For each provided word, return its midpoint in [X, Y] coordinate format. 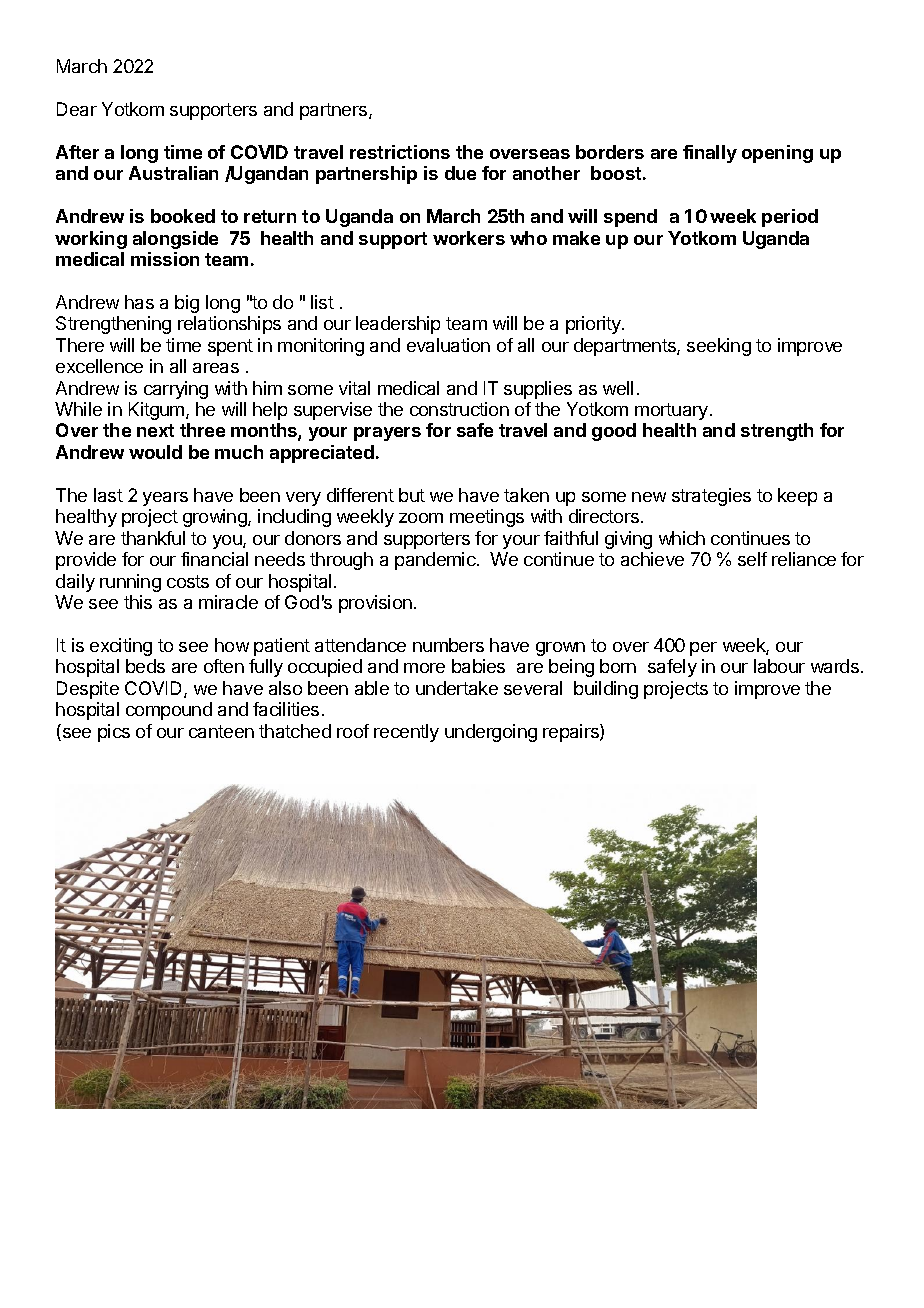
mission [165, 259]
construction [459, 409]
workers [469, 238]
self [752, 559]
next [155, 430]
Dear [77, 109]
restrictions [400, 152]
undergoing [491, 733]
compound [169, 711]
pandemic [436, 561]
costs [188, 581]
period [790, 218]
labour [779, 666]
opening [777, 154]
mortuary [671, 411]
